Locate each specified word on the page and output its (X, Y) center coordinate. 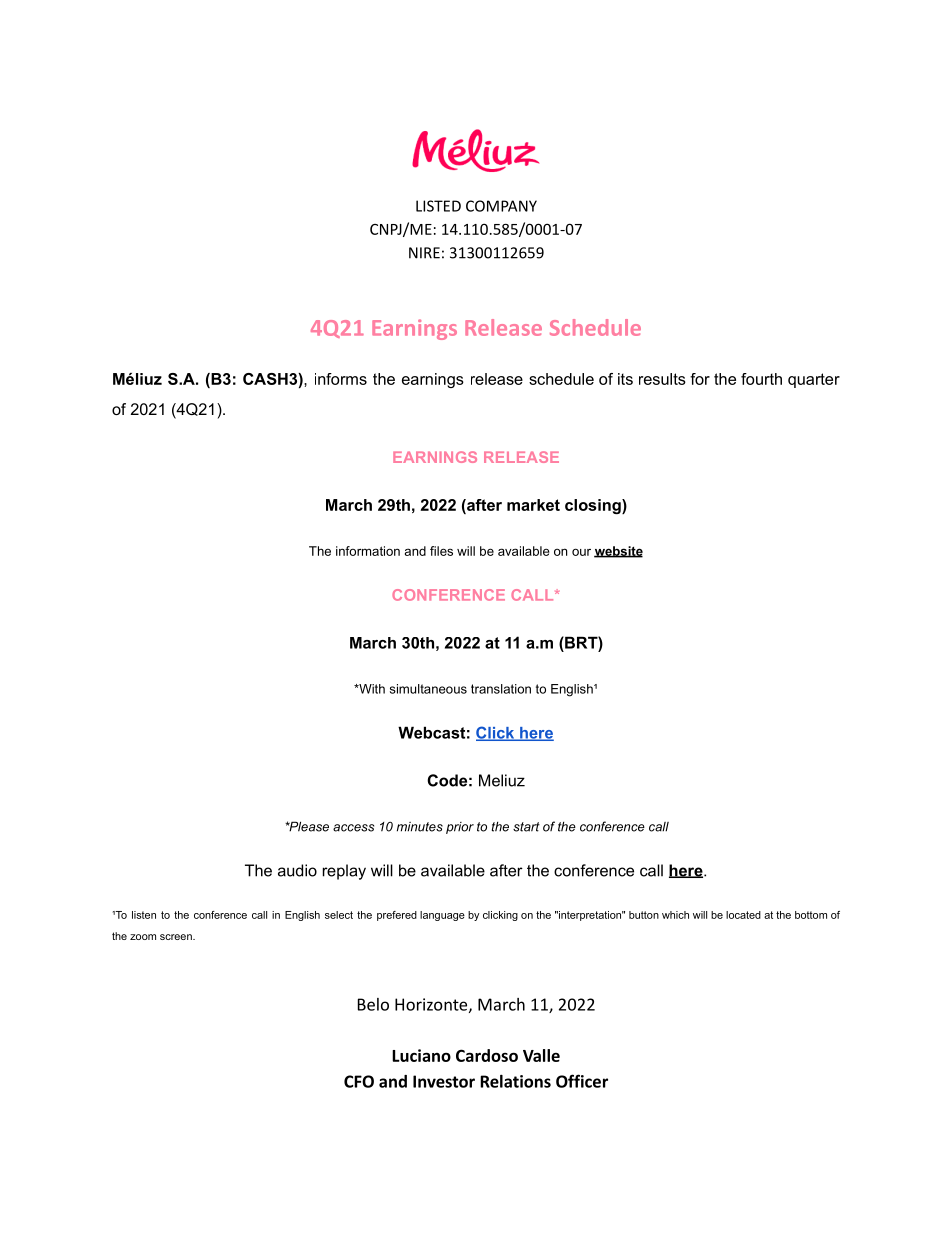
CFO (359, 1081)
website (618, 552)
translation (501, 689)
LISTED (438, 206)
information (368, 551)
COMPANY (501, 206)
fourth (761, 379)
